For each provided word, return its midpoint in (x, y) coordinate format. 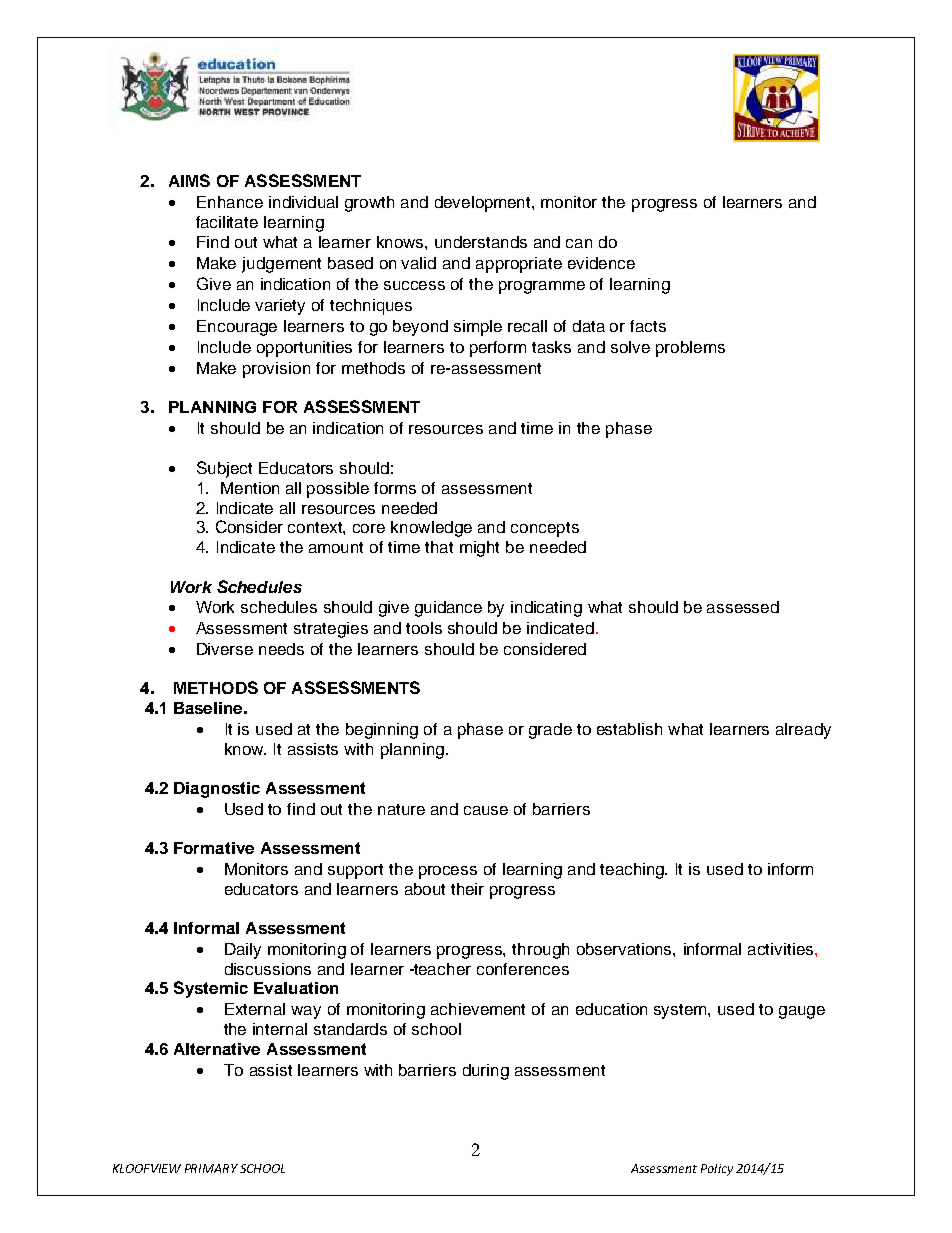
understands (481, 242)
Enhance (230, 202)
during (486, 1072)
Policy (717, 1170)
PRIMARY (211, 1168)
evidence (601, 263)
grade (550, 731)
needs (281, 649)
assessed (743, 607)
